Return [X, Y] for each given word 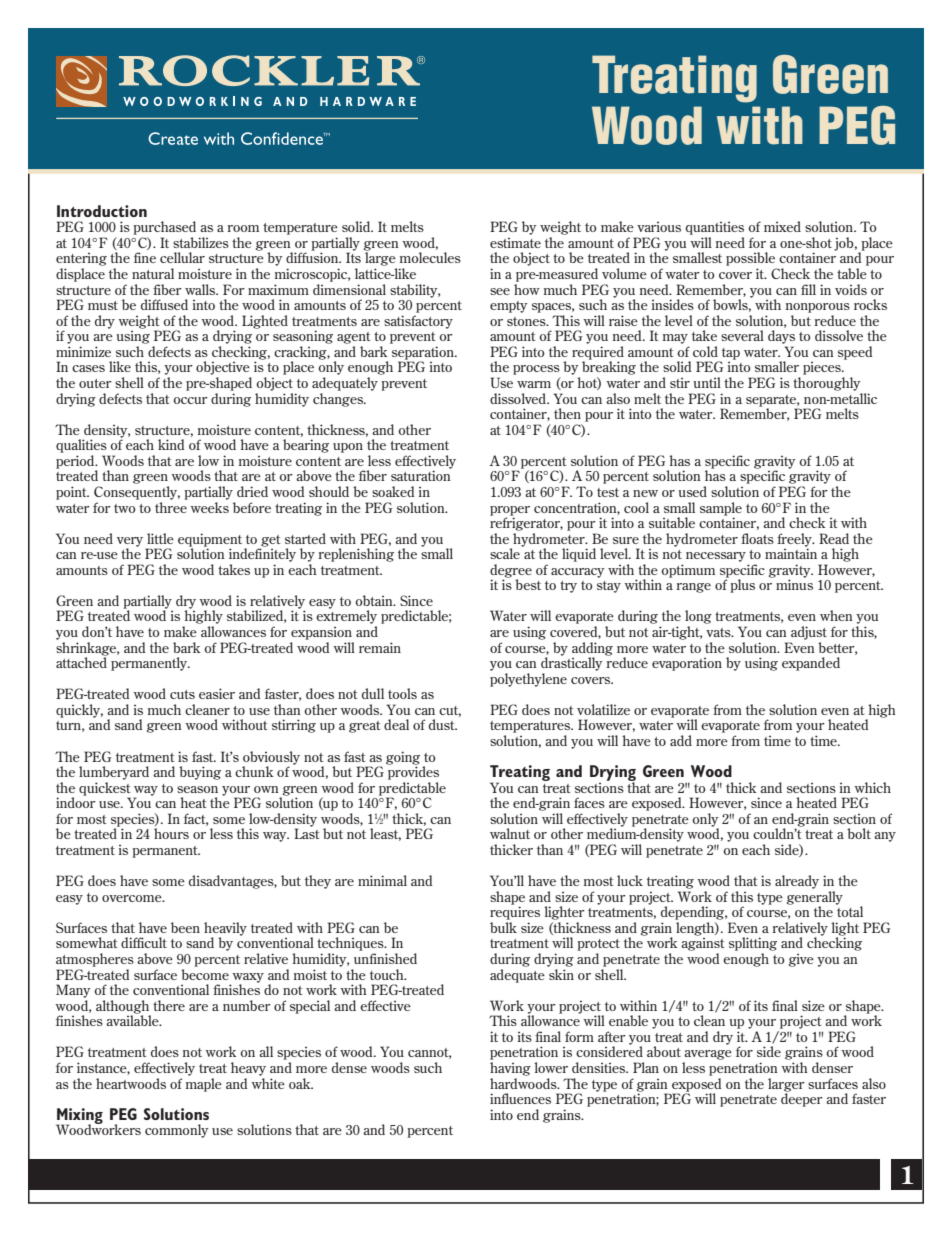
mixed [782, 226]
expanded [811, 664]
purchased [164, 228]
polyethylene [528, 680]
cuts [182, 694]
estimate [515, 243]
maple [204, 1083]
